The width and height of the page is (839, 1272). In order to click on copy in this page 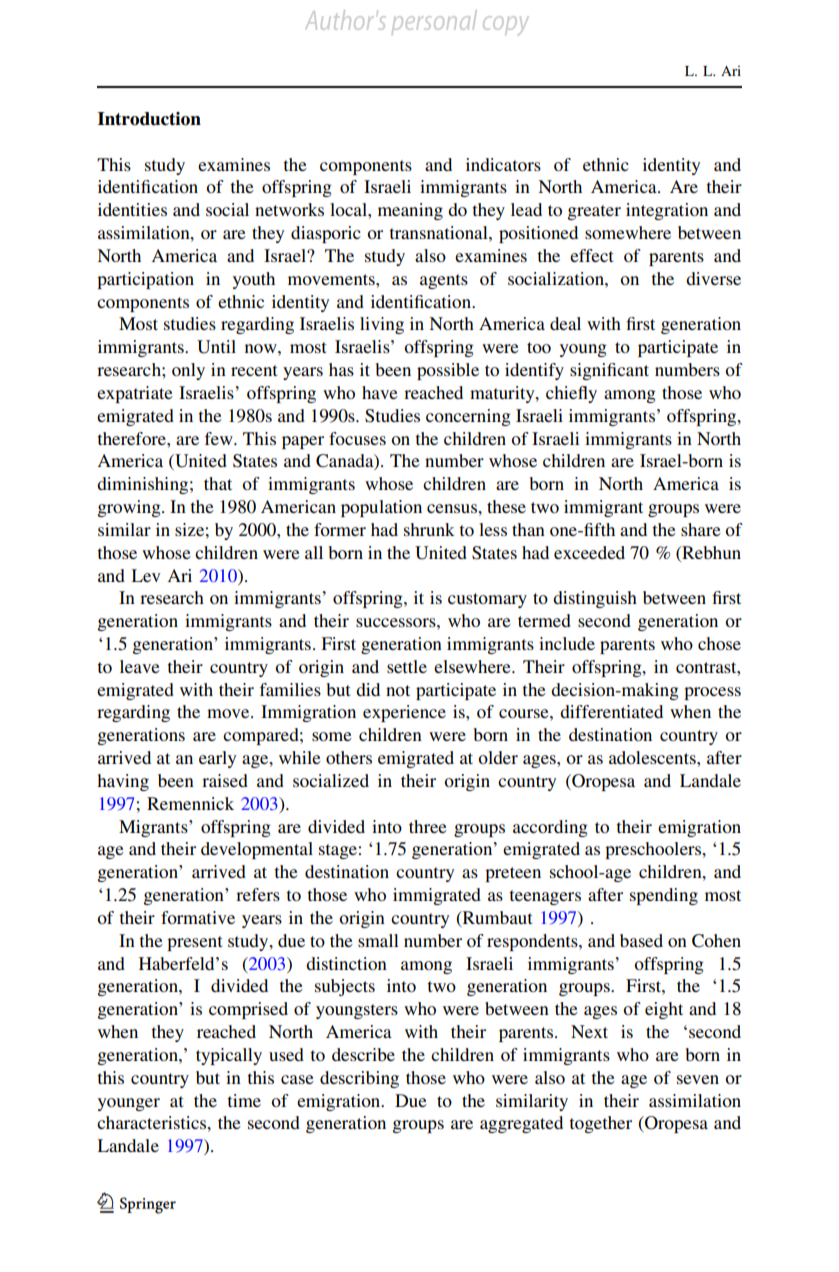, I will do `click(505, 25)`.
